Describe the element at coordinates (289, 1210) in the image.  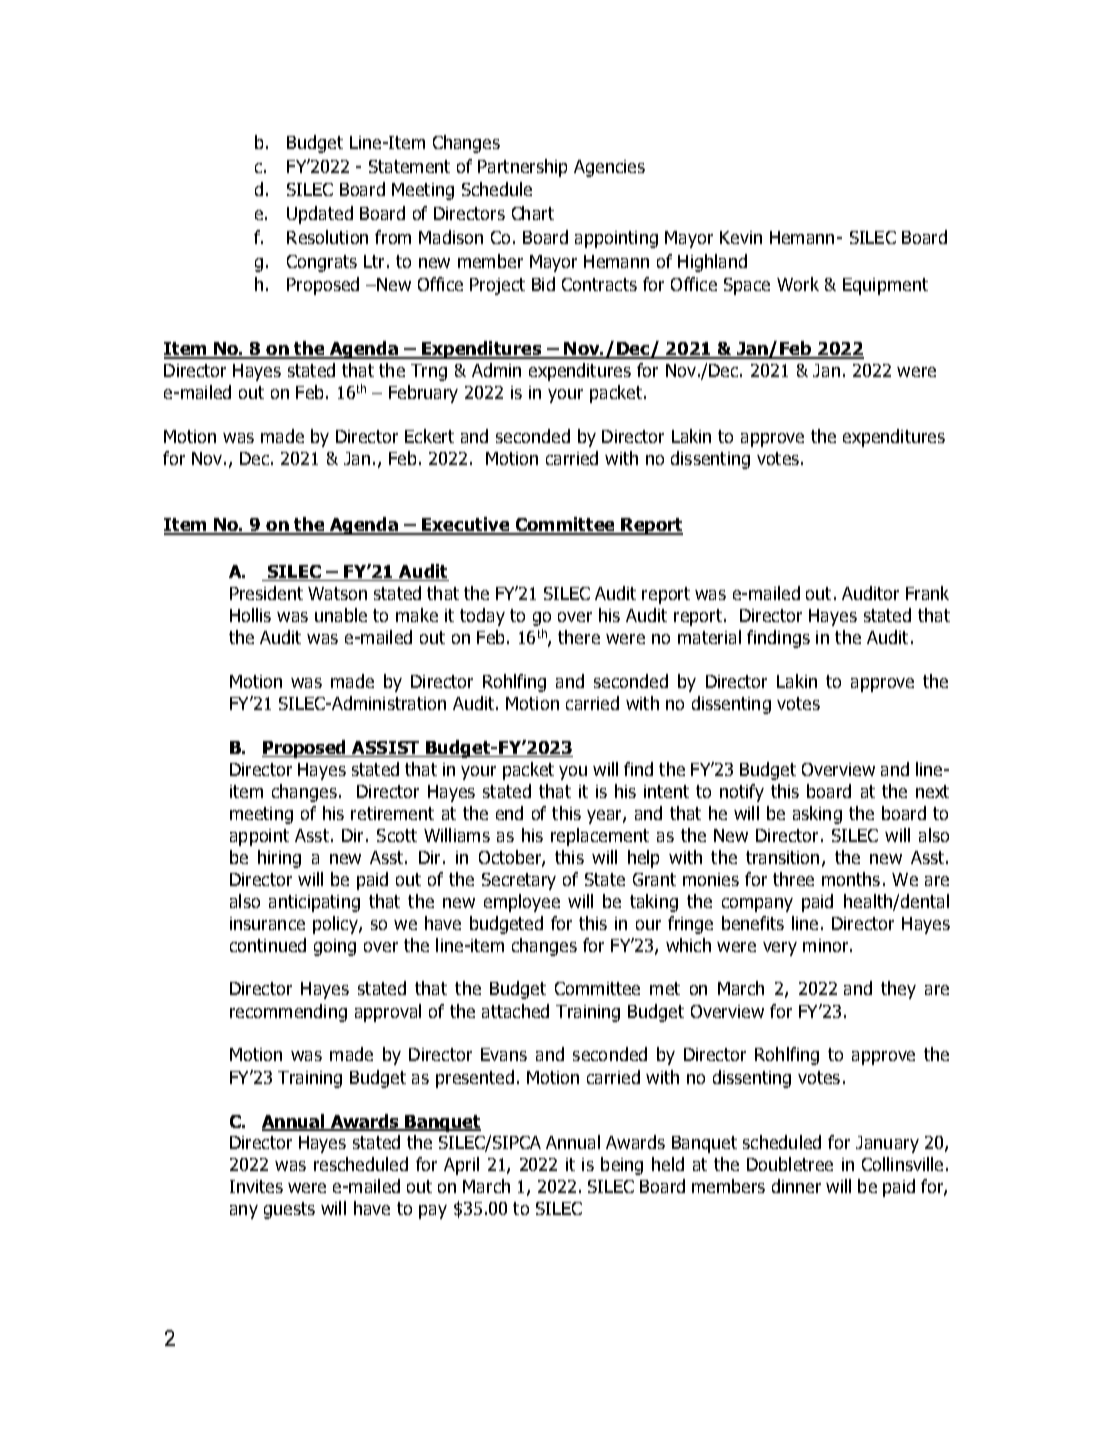
I see `guests` at that location.
